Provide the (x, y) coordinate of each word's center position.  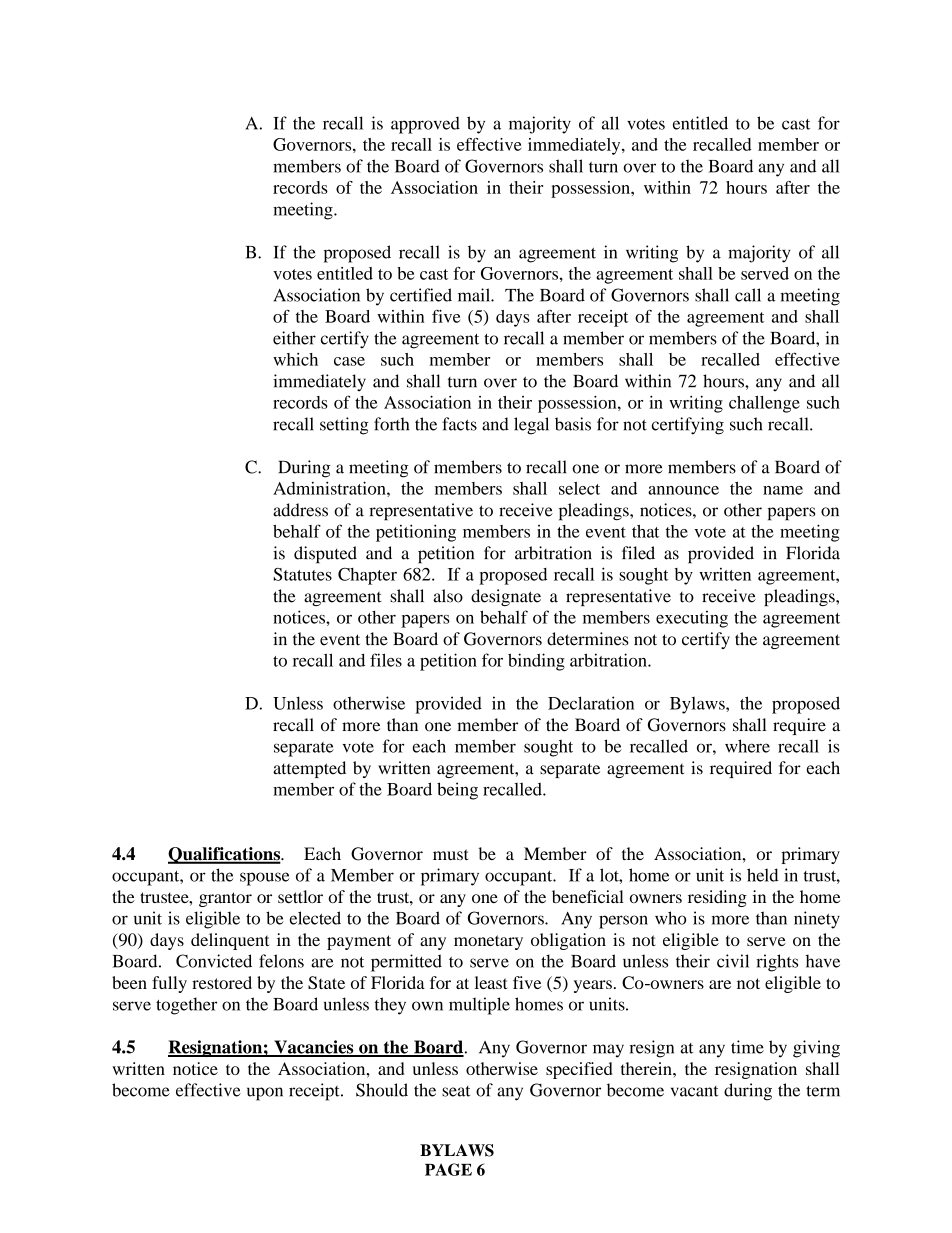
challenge (764, 404)
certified (421, 295)
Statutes (302, 574)
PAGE (448, 1169)
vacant (694, 1091)
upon (265, 1094)
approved (425, 125)
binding (536, 662)
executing (692, 619)
